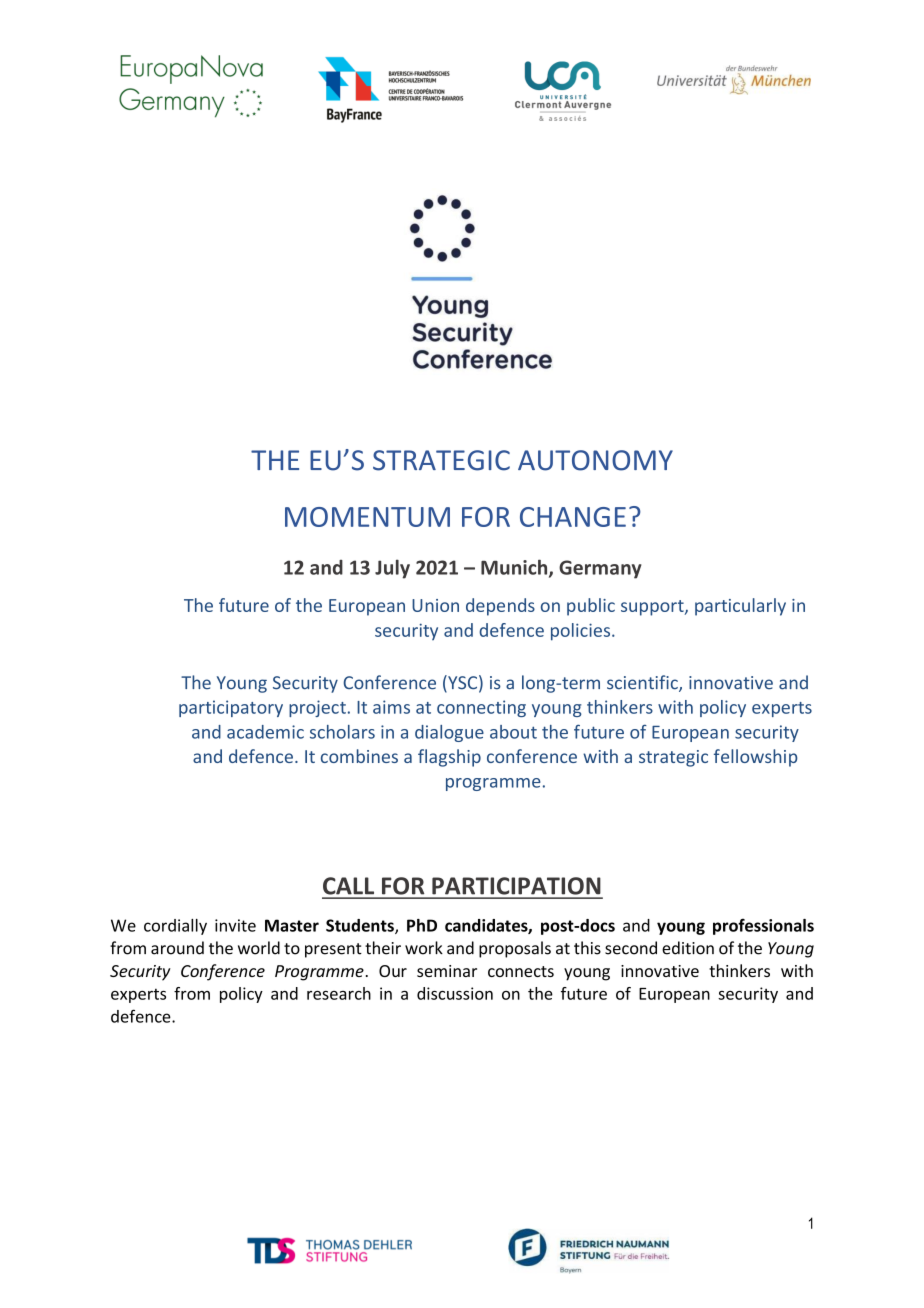  What do you see at coordinates (392, 569) in the screenshot?
I see `July` at bounding box center [392, 569].
